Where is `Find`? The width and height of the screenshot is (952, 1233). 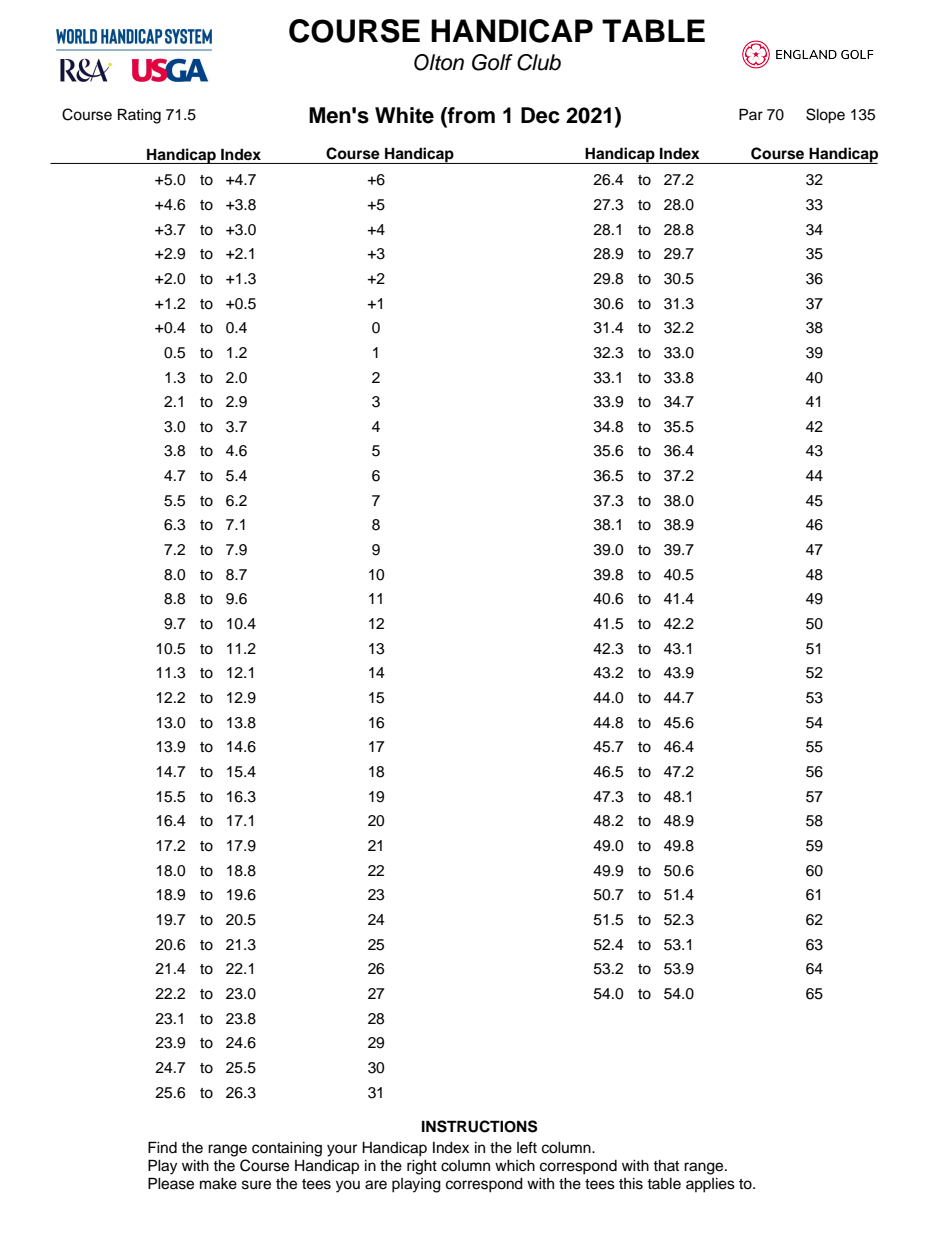 Find is located at coordinates (162, 1147).
